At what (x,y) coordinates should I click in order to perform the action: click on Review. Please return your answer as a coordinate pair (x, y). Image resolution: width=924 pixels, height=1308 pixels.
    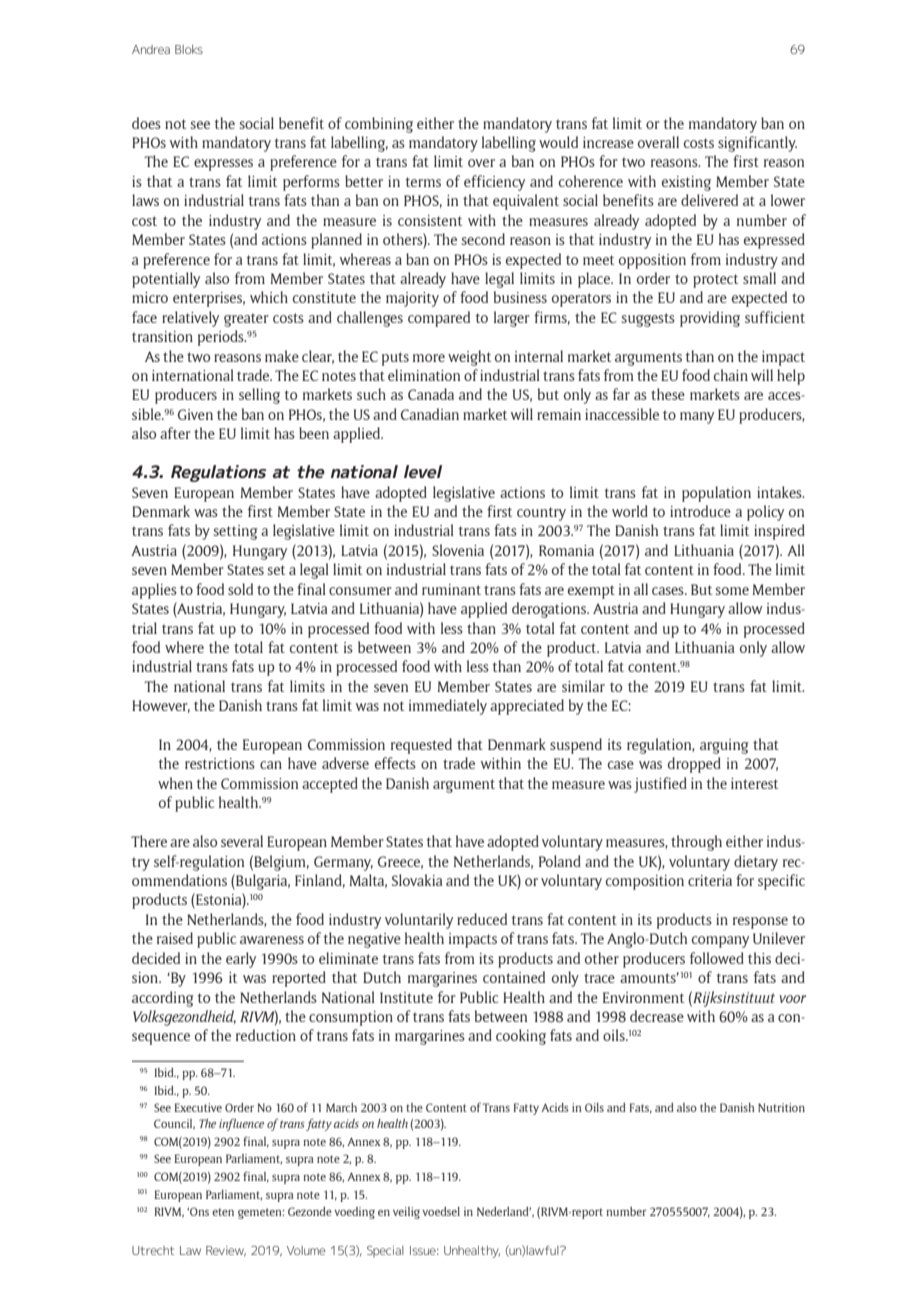
    Looking at the image, I should click on (226, 1251).
